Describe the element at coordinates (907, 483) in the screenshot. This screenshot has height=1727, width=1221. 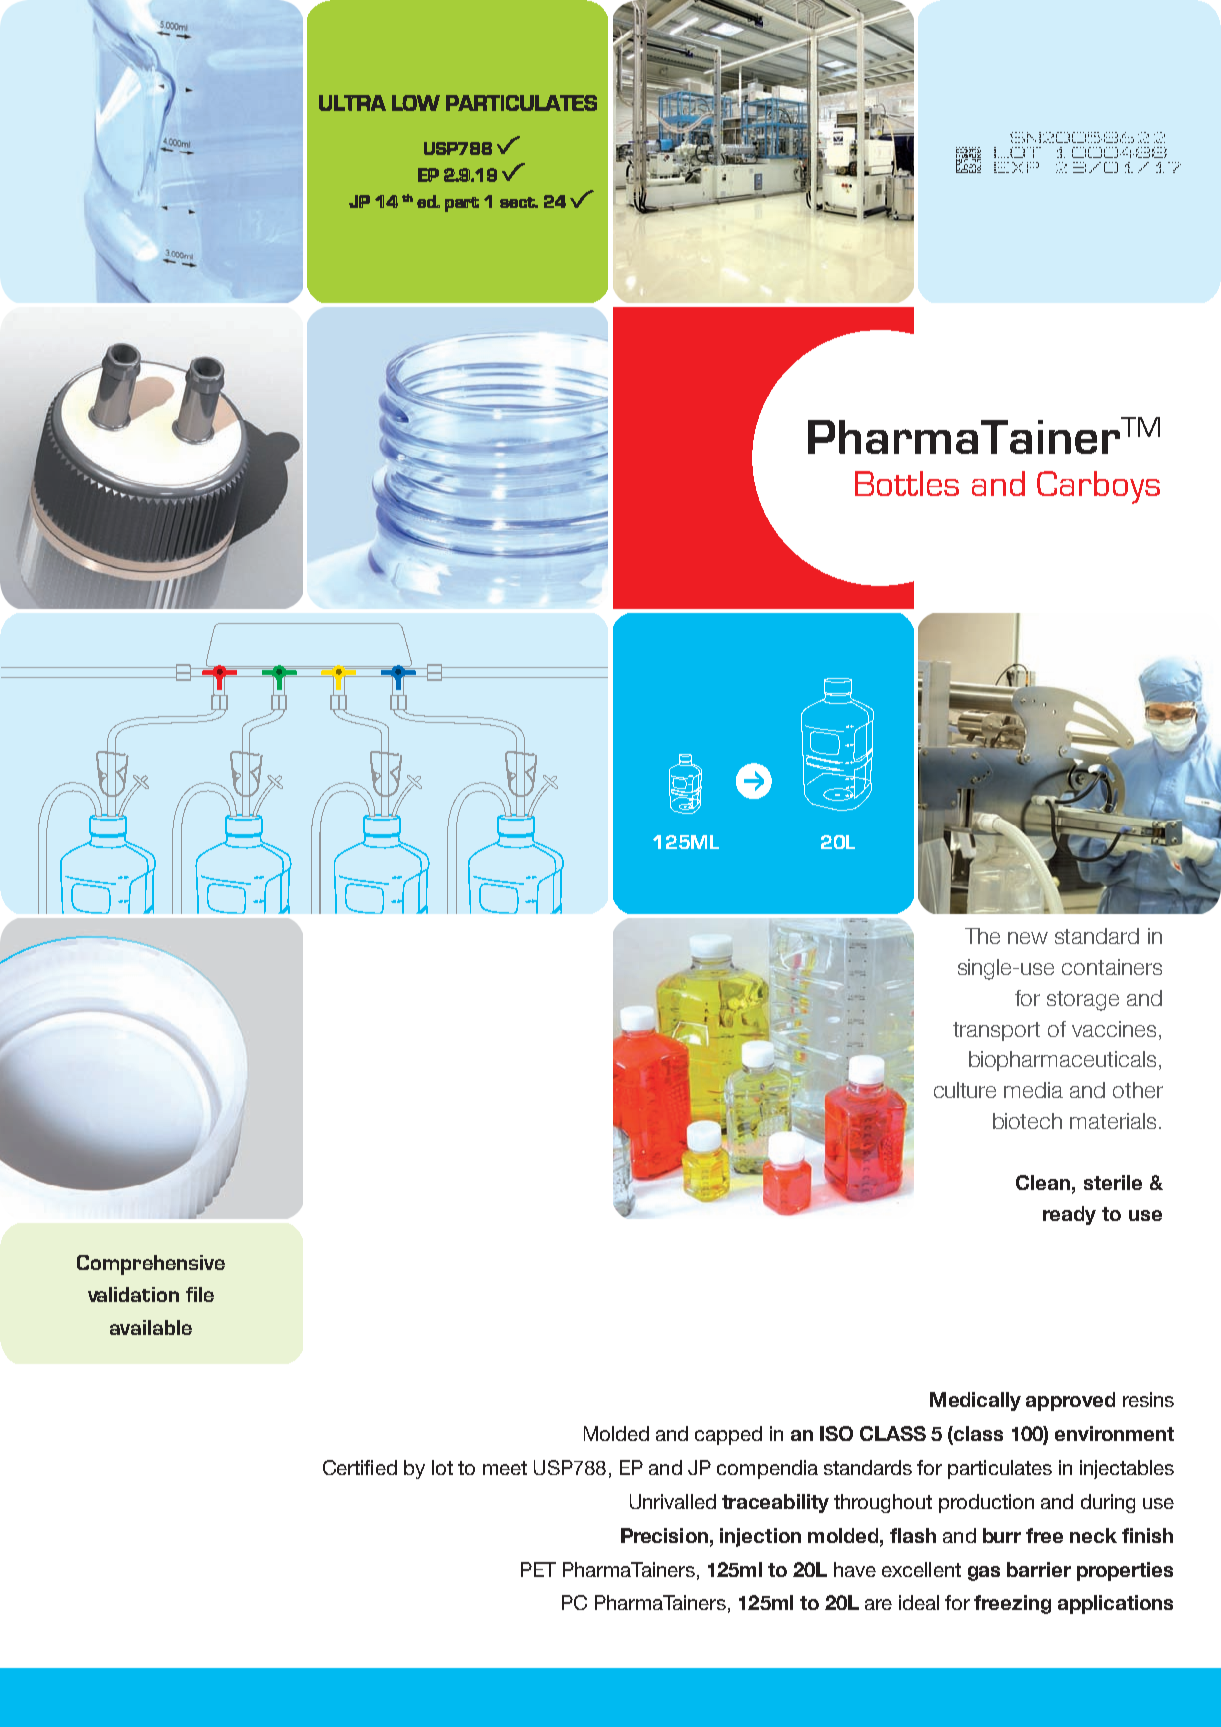
I see `Bottles` at that location.
